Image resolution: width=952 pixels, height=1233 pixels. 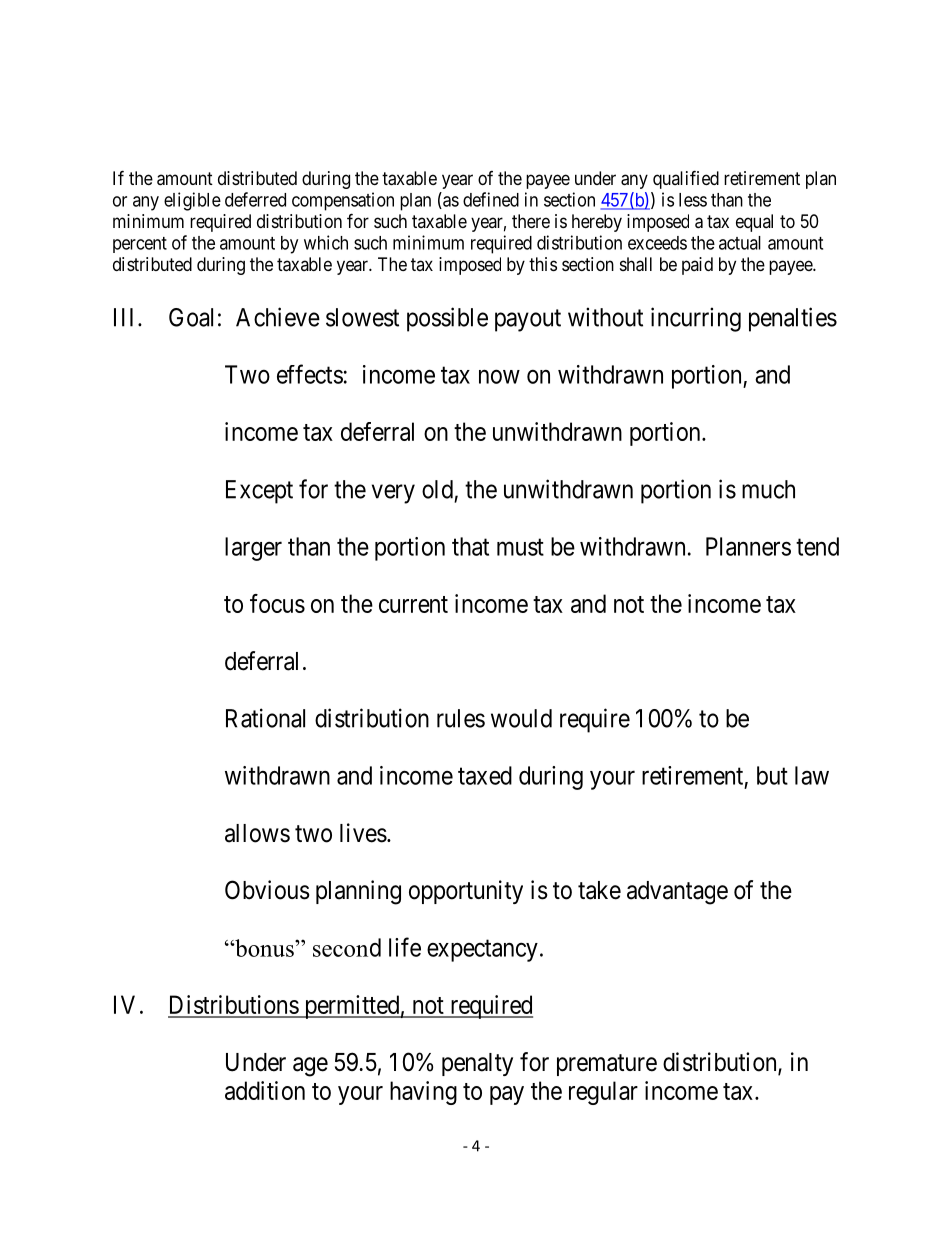 What do you see at coordinates (491, 199) in the page?
I see `defined` at bounding box center [491, 199].
